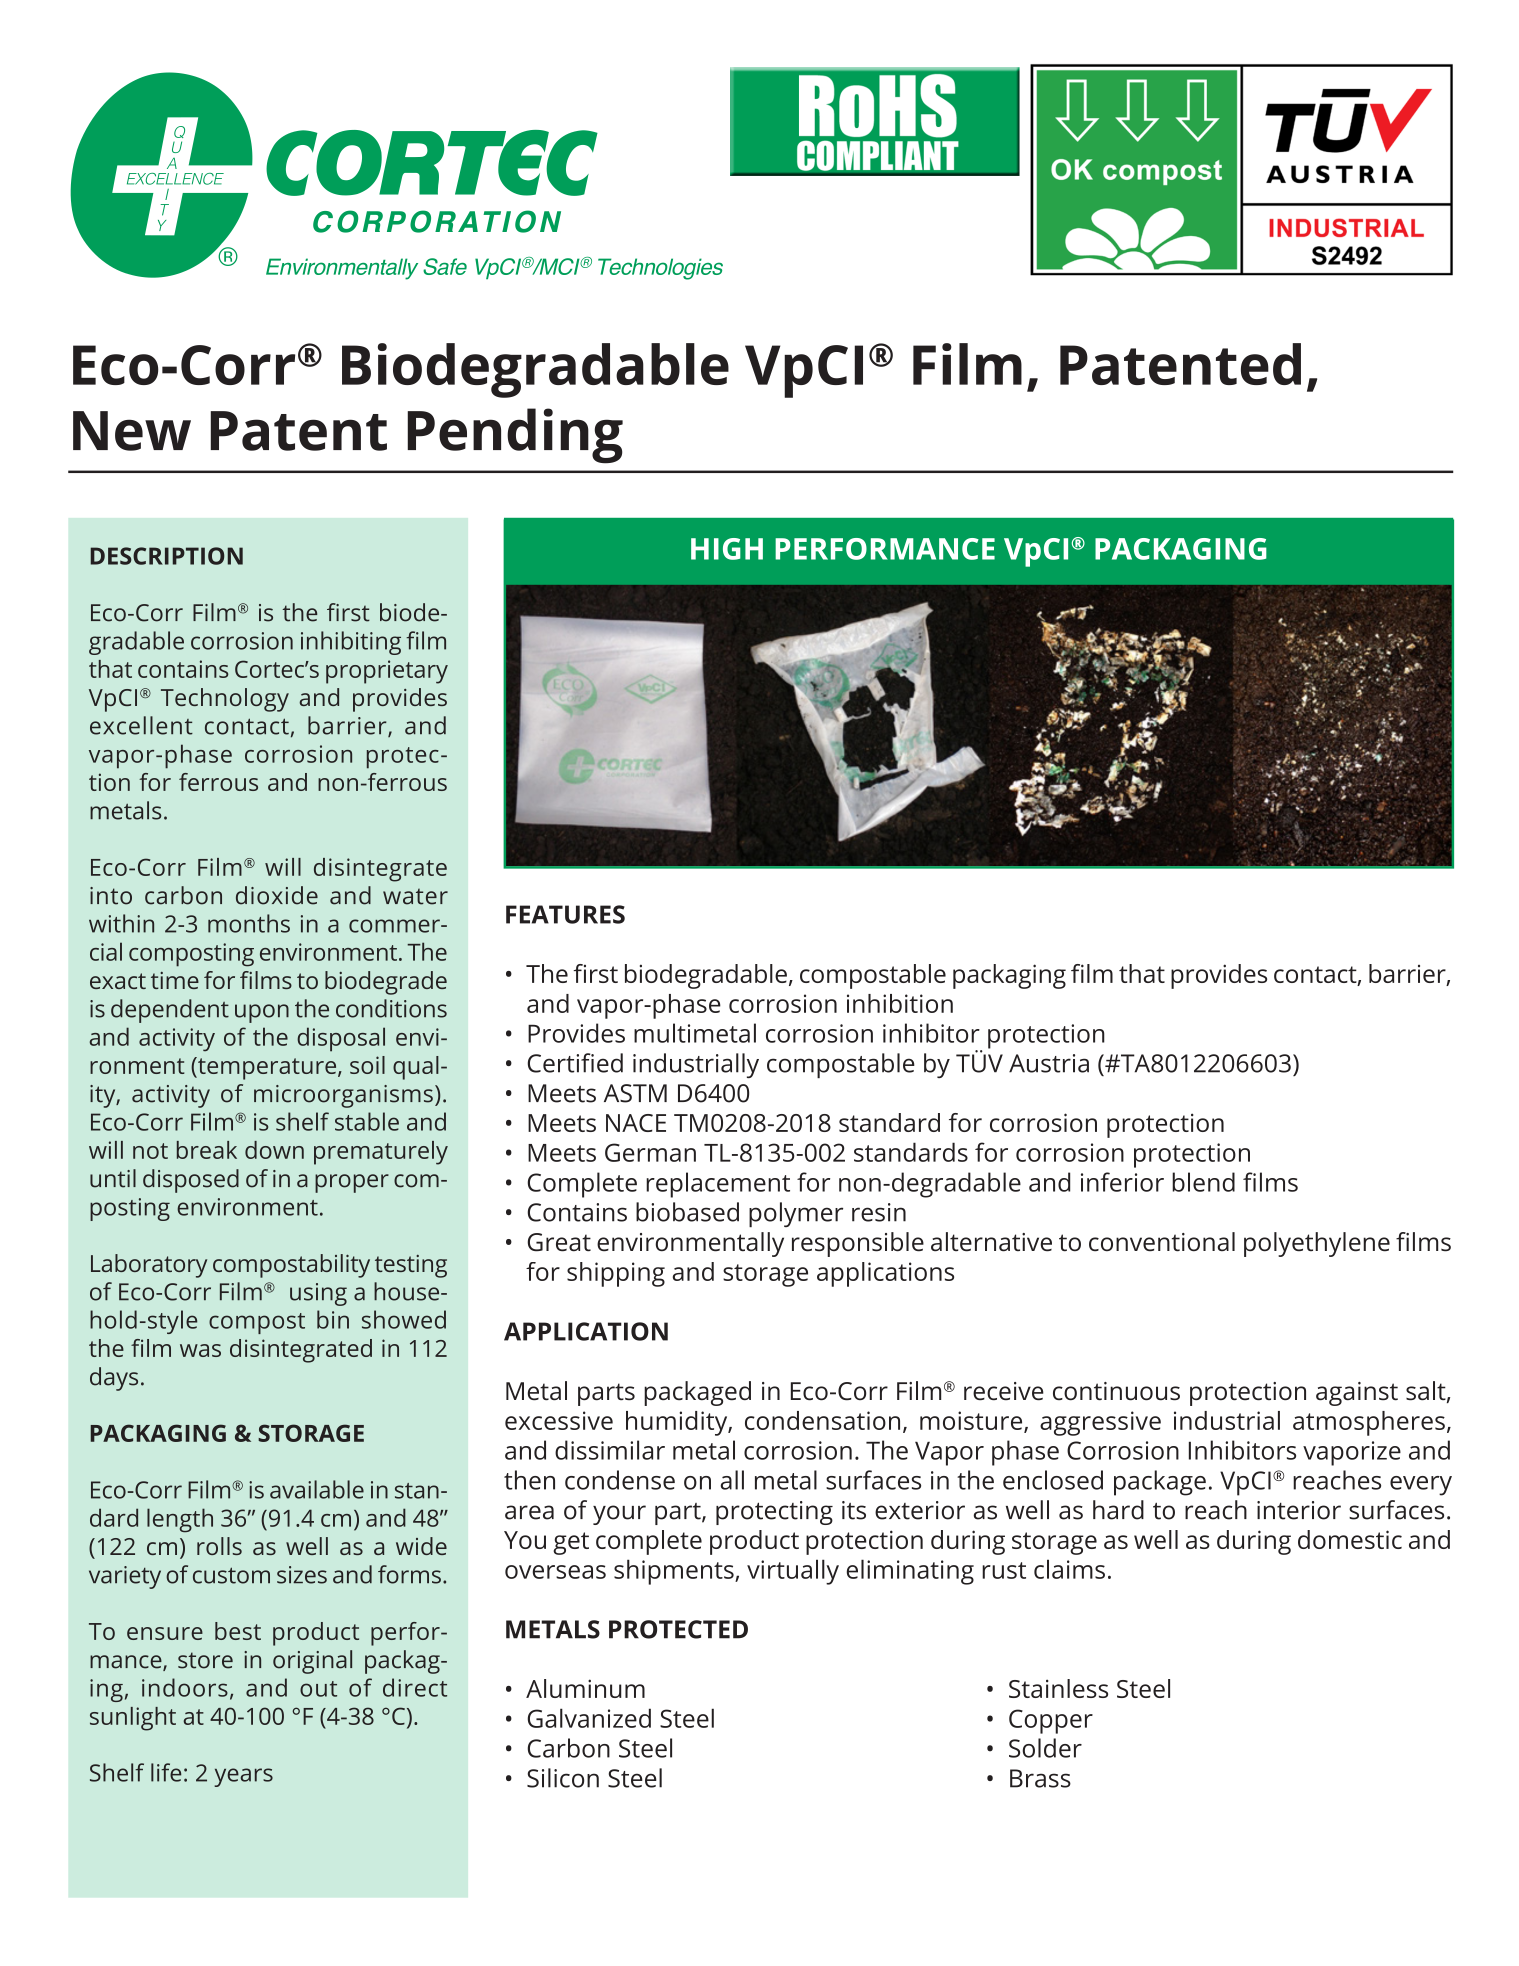  I want to click on Technologies, so click(660, 269).
